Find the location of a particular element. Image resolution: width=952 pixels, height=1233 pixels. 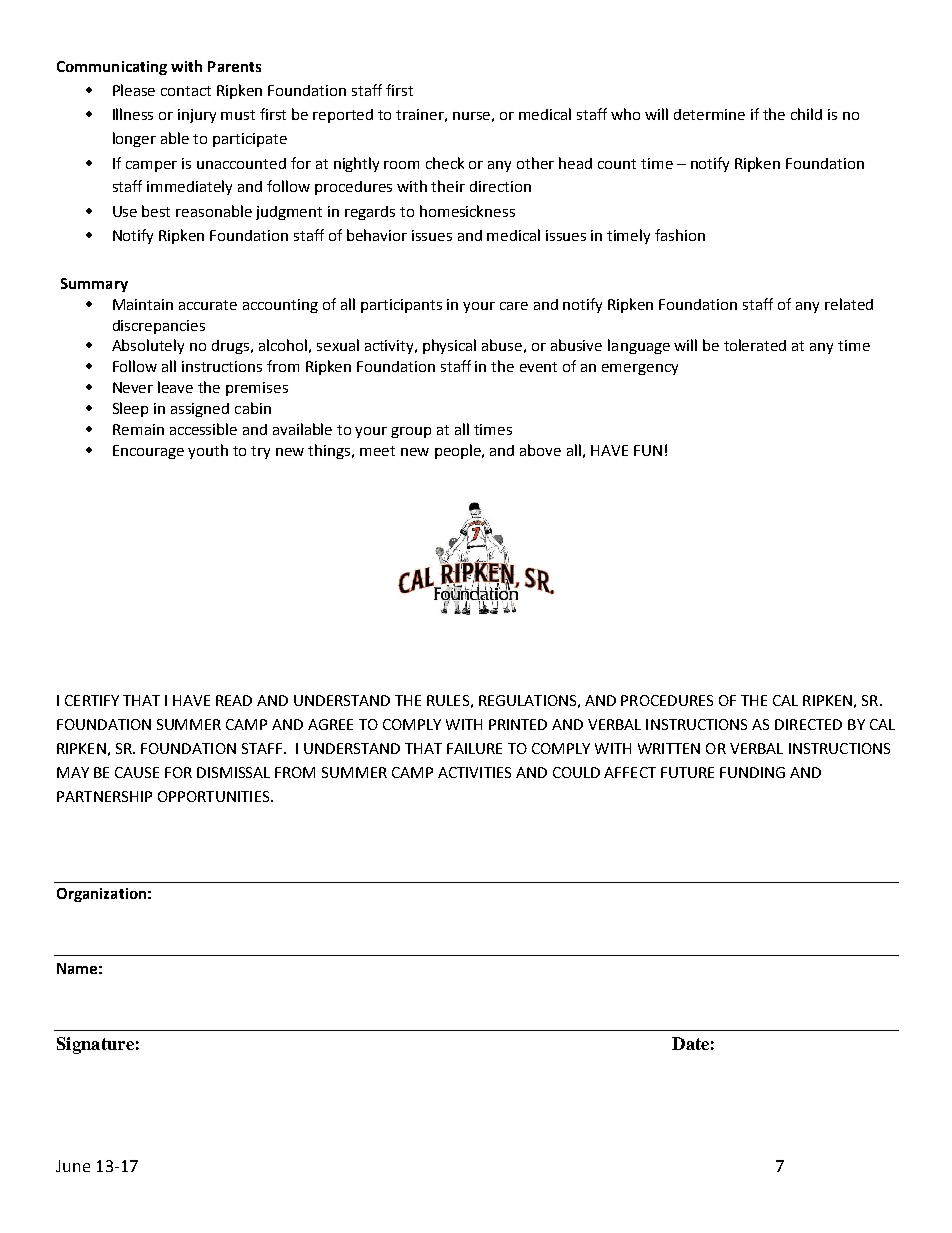

check is located at coordinates (445, 163).
